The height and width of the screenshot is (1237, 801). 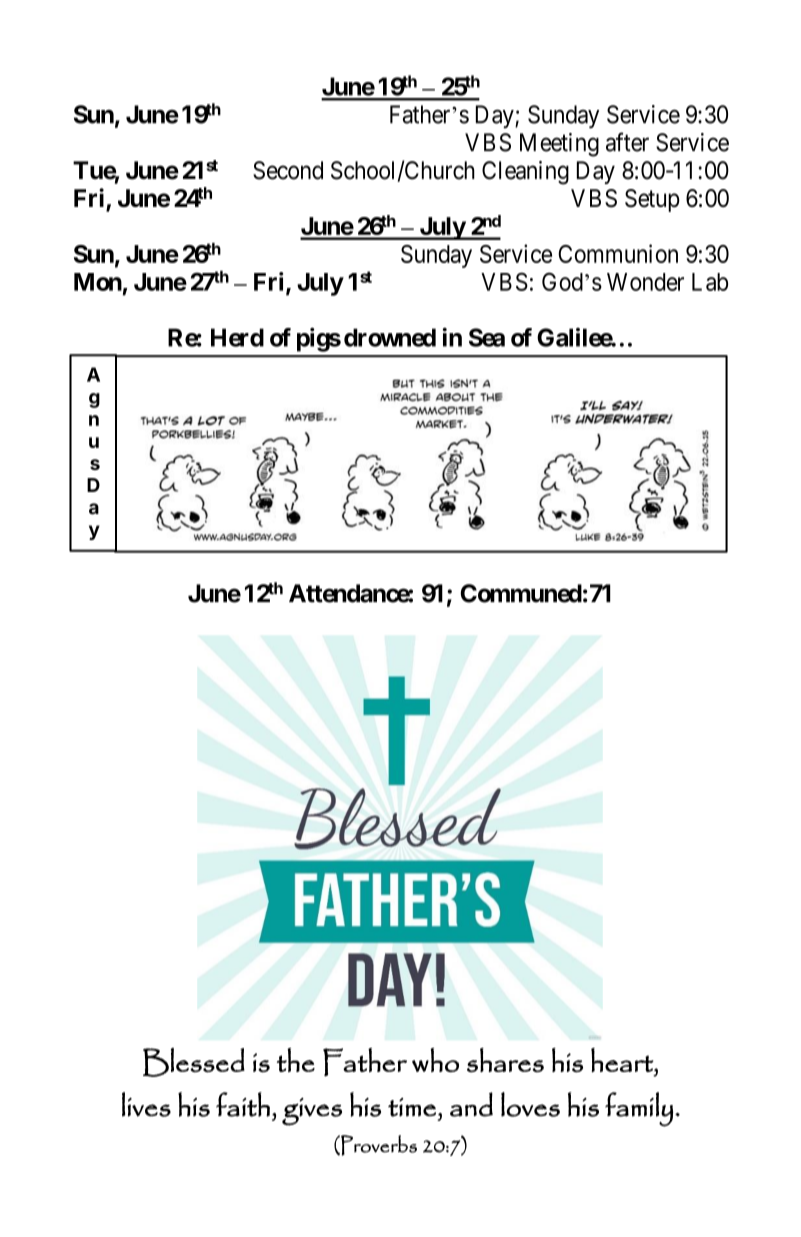 I want to click on time, so click(x=412, y=1107).
